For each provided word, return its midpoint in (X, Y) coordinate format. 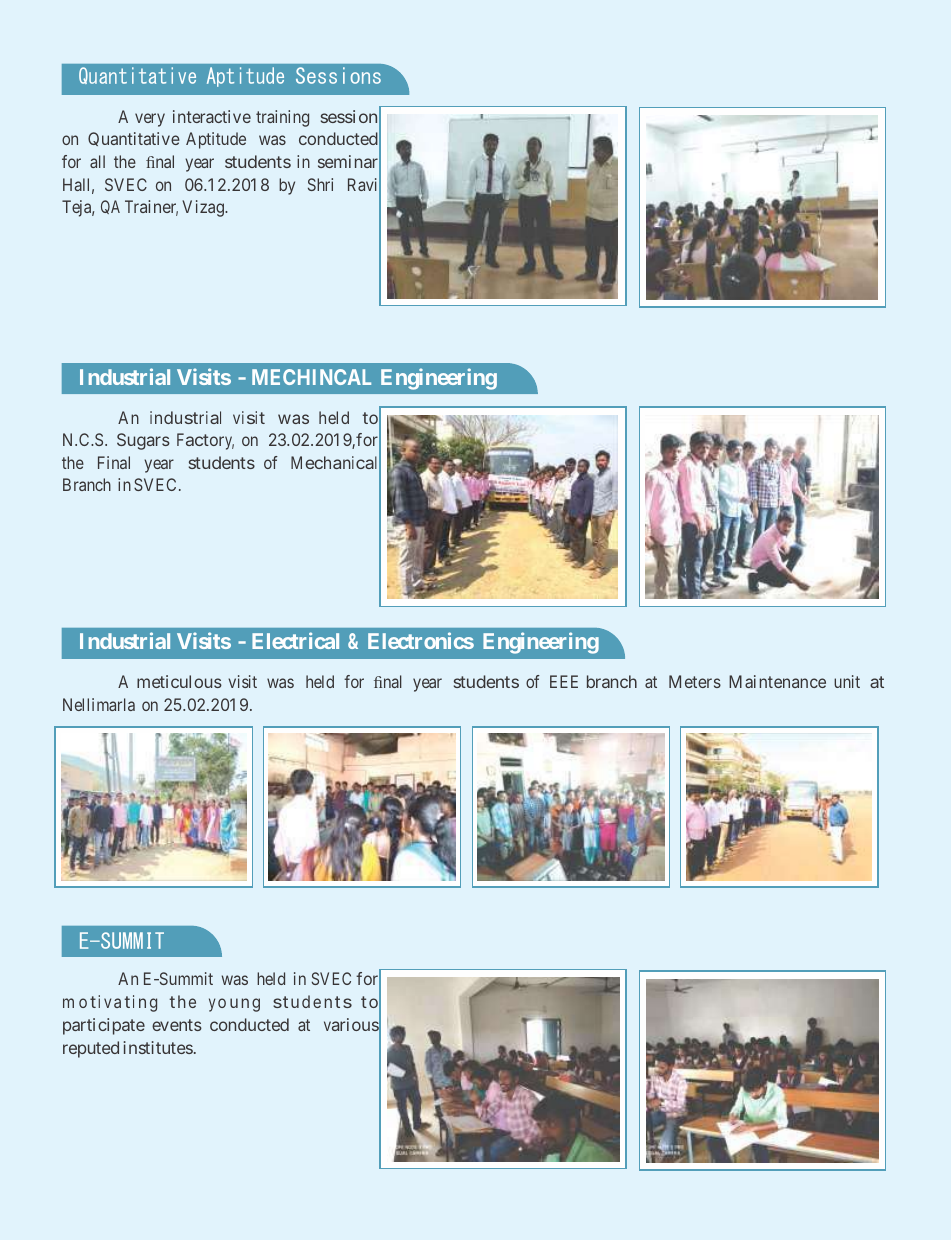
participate (104, 1026)
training (282, 118)
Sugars (143, 441)
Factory (205, 441)
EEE (564, 681)
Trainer (151, 208)
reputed (91, 1049)
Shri (320, 184)
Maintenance (777, 681)
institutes (158, 1047)
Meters (695, 681)
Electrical (295, 640)
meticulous (179, 681)
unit (847, 681)
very (150, 120)
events (177, 1025)
